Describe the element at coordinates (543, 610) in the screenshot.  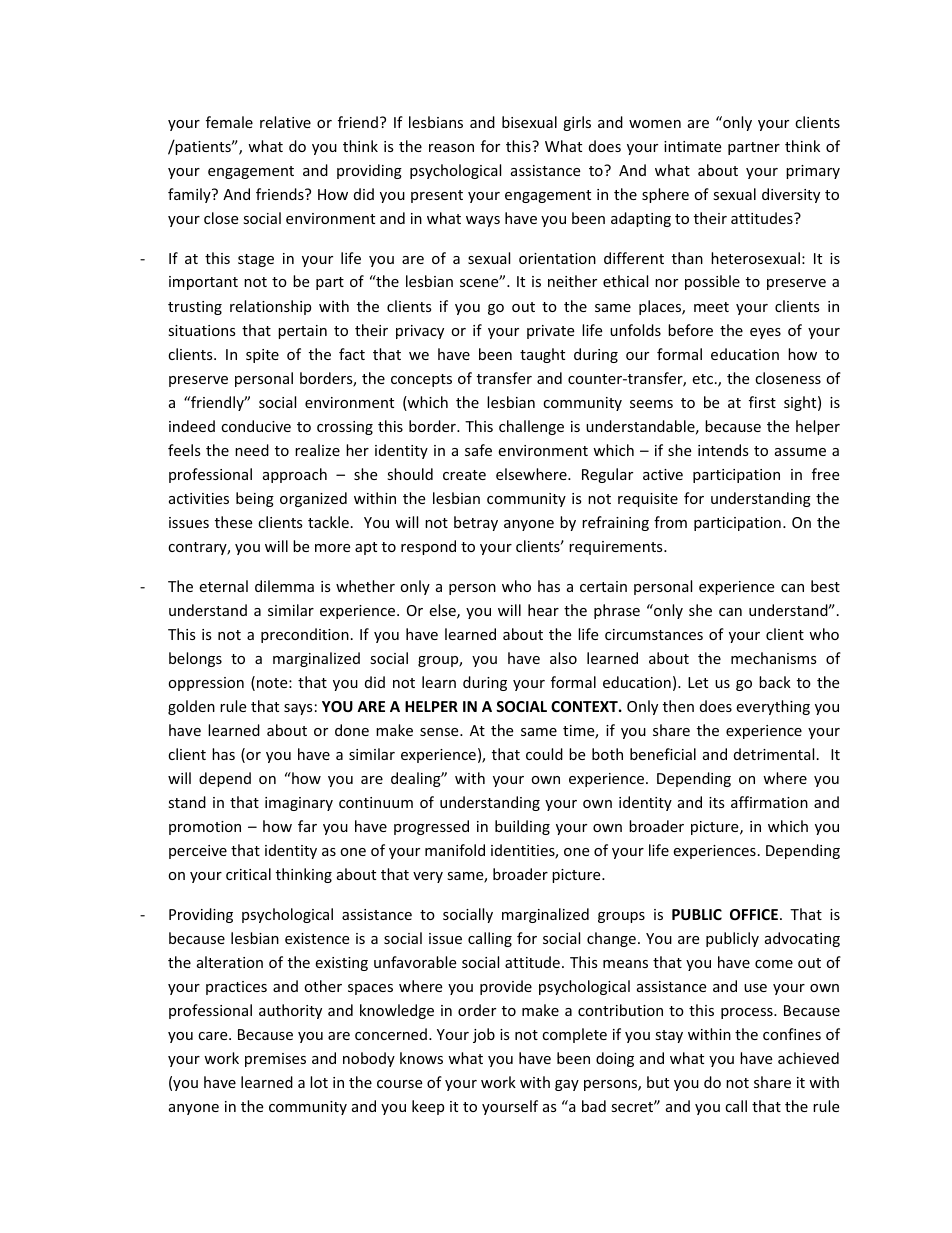
I see `hear` at that location.
